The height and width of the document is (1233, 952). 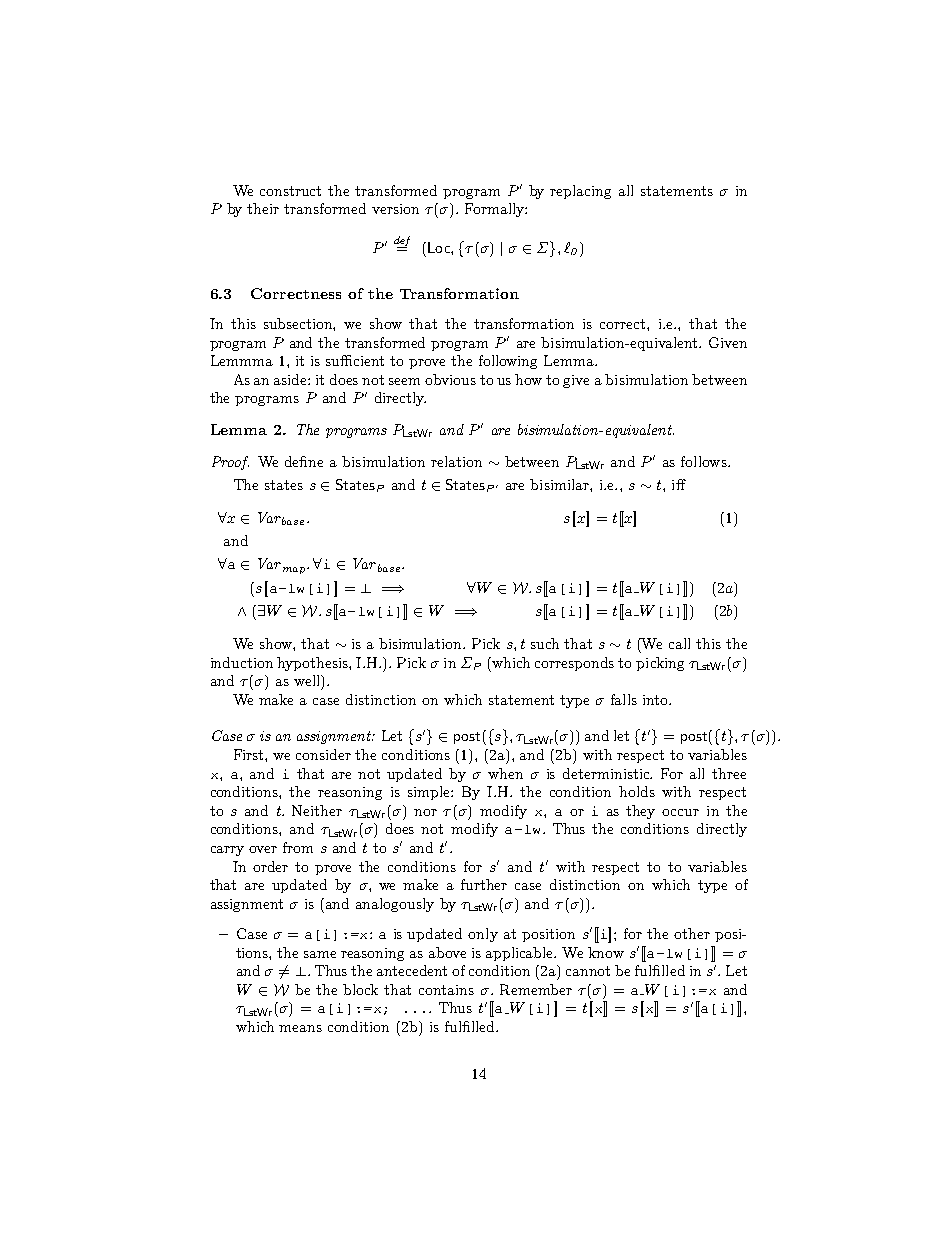 What do you see at coordinates (692, 933) in the document?
I see `other` at bounding box center [692, 933].
